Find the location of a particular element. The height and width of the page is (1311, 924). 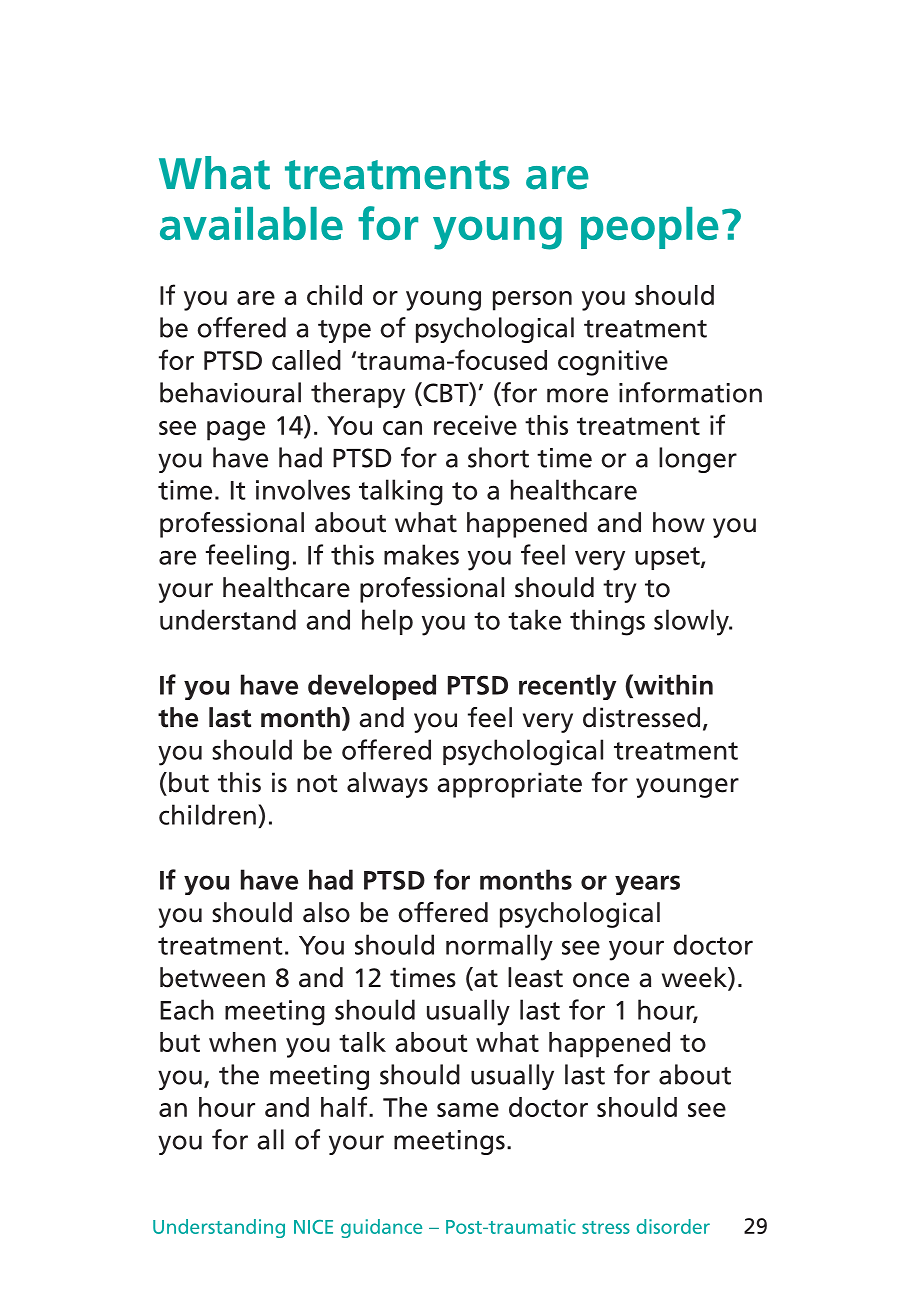

guidance is located at coordinates (381, 1228).
